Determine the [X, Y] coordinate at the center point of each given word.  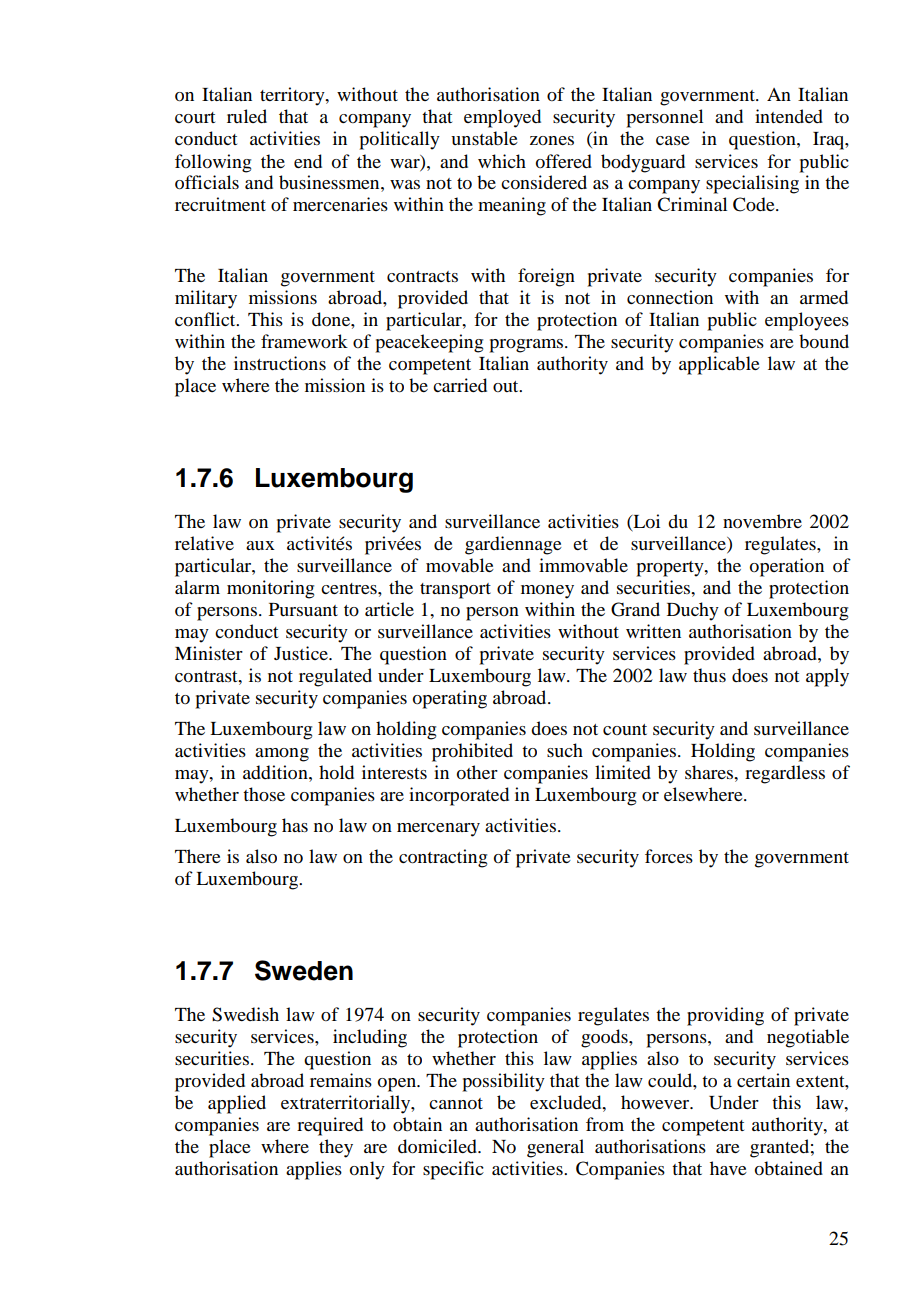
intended [789, 116]
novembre [762, 521]
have [728, 1168]
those [264, 794]
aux [260, 545]
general [555, 1148]
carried [460, 385]
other [477, 772]
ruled [247, 116]
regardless [785, 774]
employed [502, 118]
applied [237, 1104]
